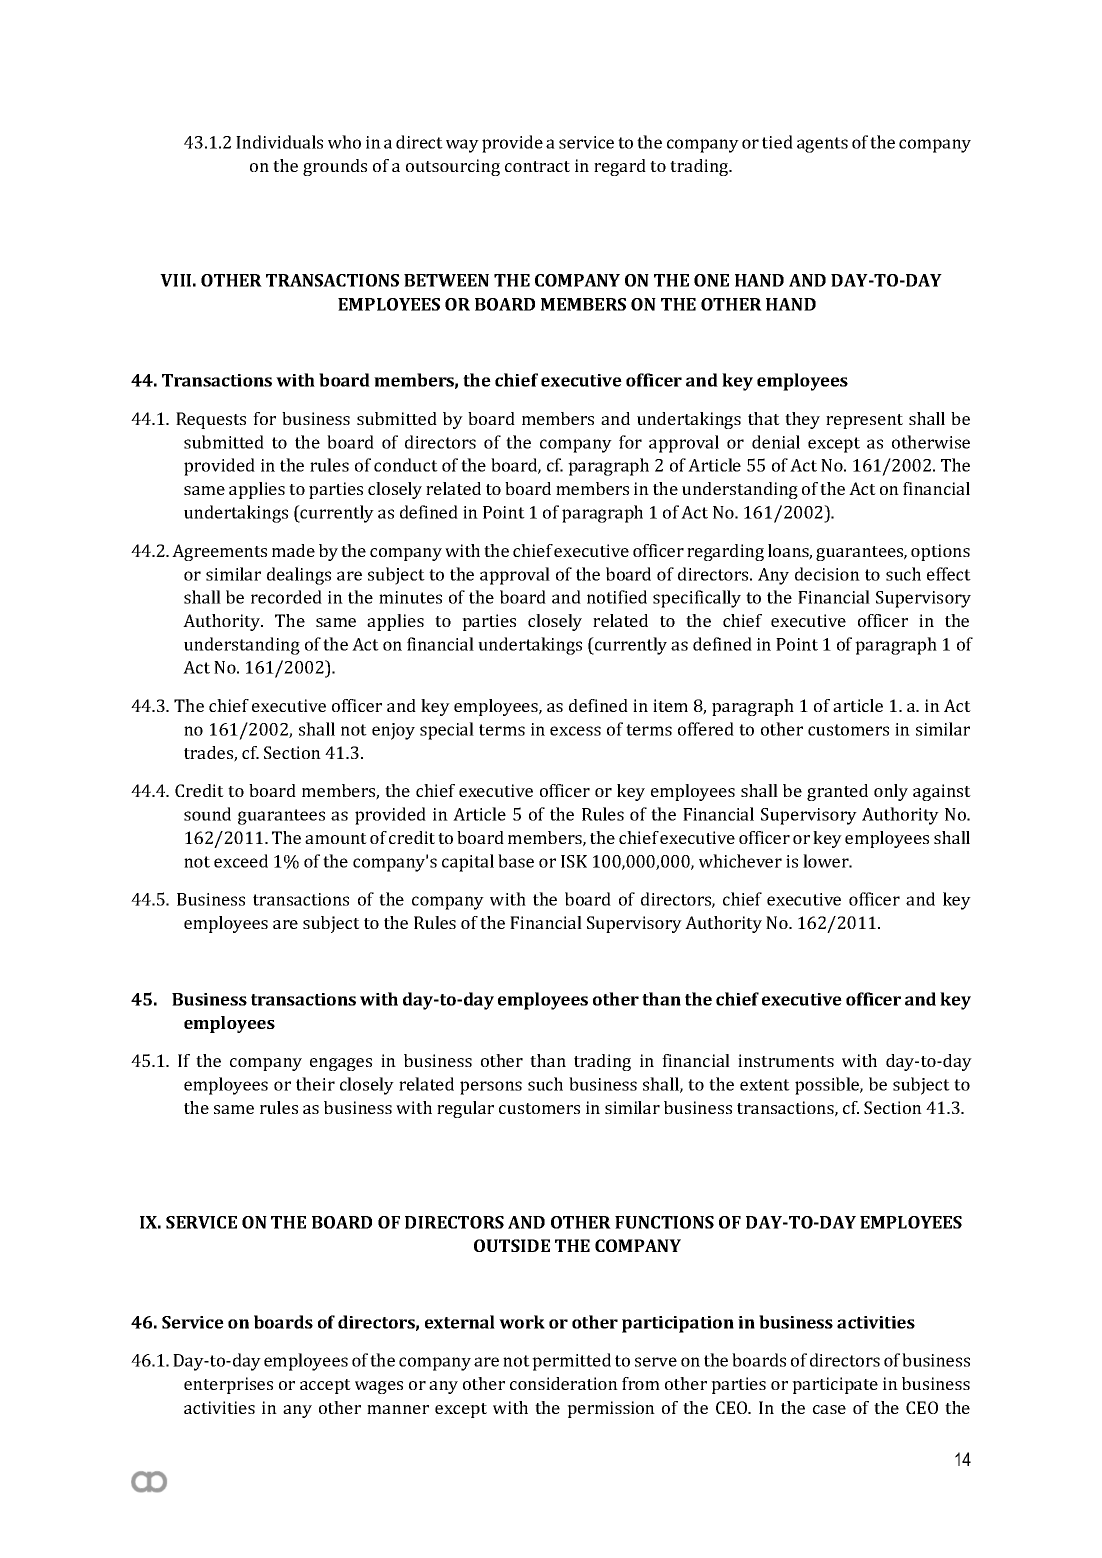 Image resolution: width=1102 pixels, height=1558 pixels. What do you see at coordinates (335, 167) in the screenshot?
I see `grounds` at bounding box center [335, 167].
